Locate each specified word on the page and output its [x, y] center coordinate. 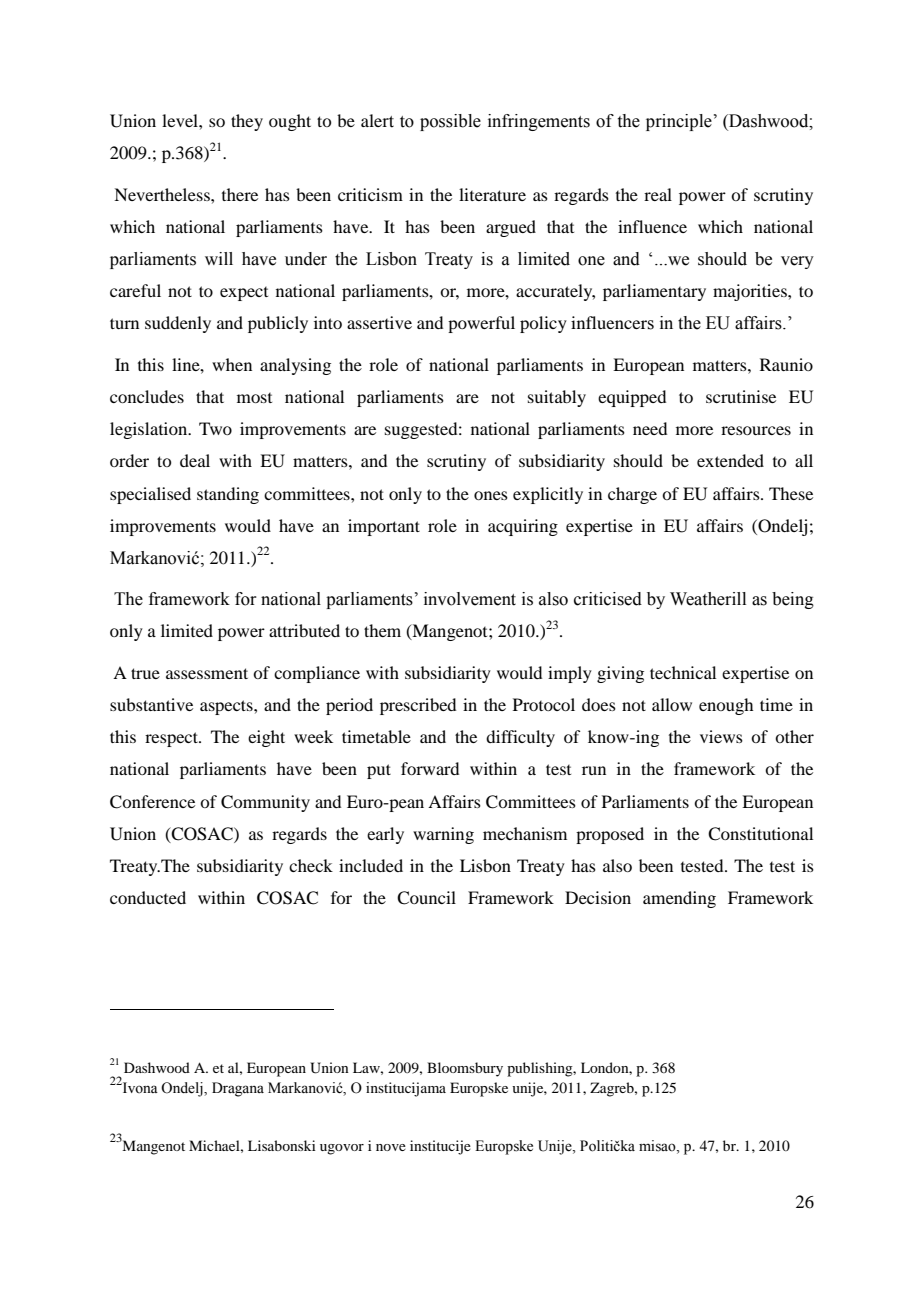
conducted [148, 897]
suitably [557, 398]
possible [450, 122]
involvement [470, 599]
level [181, 120]
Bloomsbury [465, 1069]
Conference [152, 802]
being [793, 600]
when [232, 364]
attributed [304, 630]
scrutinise [741, 396]
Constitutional [760, 834]
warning [443, 835]
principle [679, 122]
